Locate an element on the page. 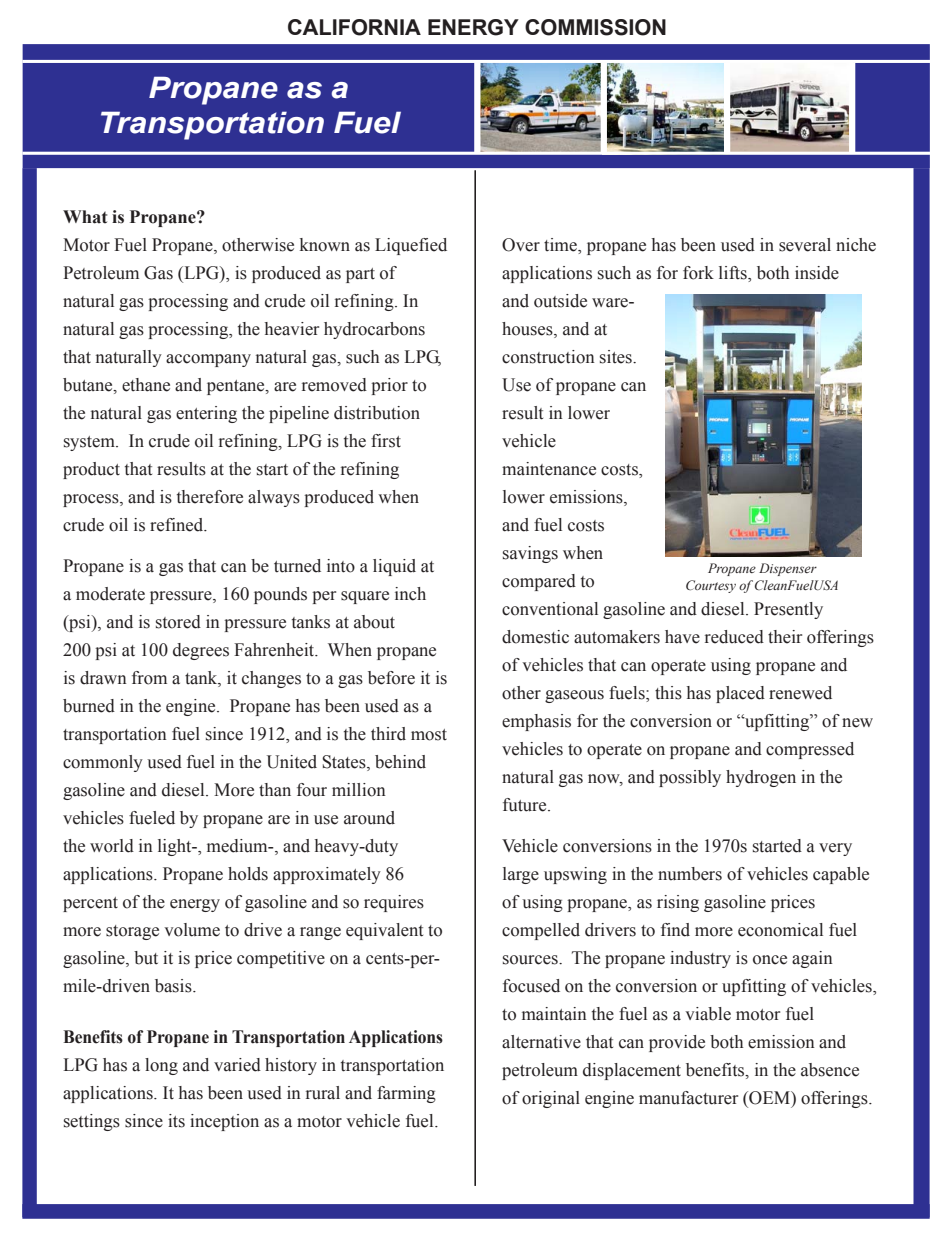 This document has width=952, height=1233. COMMISSION is located at coordinates (595, 27).
